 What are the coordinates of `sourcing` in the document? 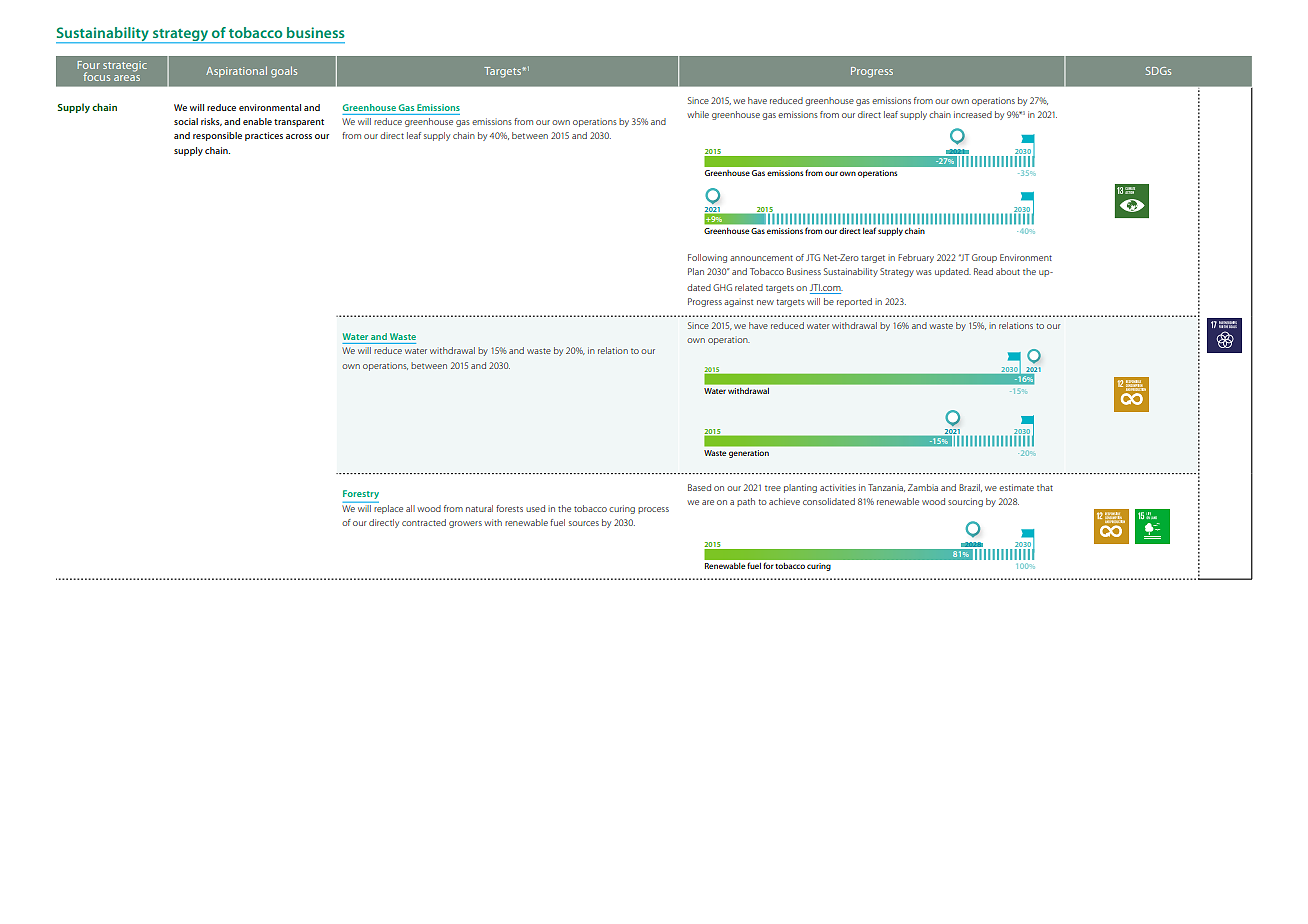 It's located at (965, 502).
